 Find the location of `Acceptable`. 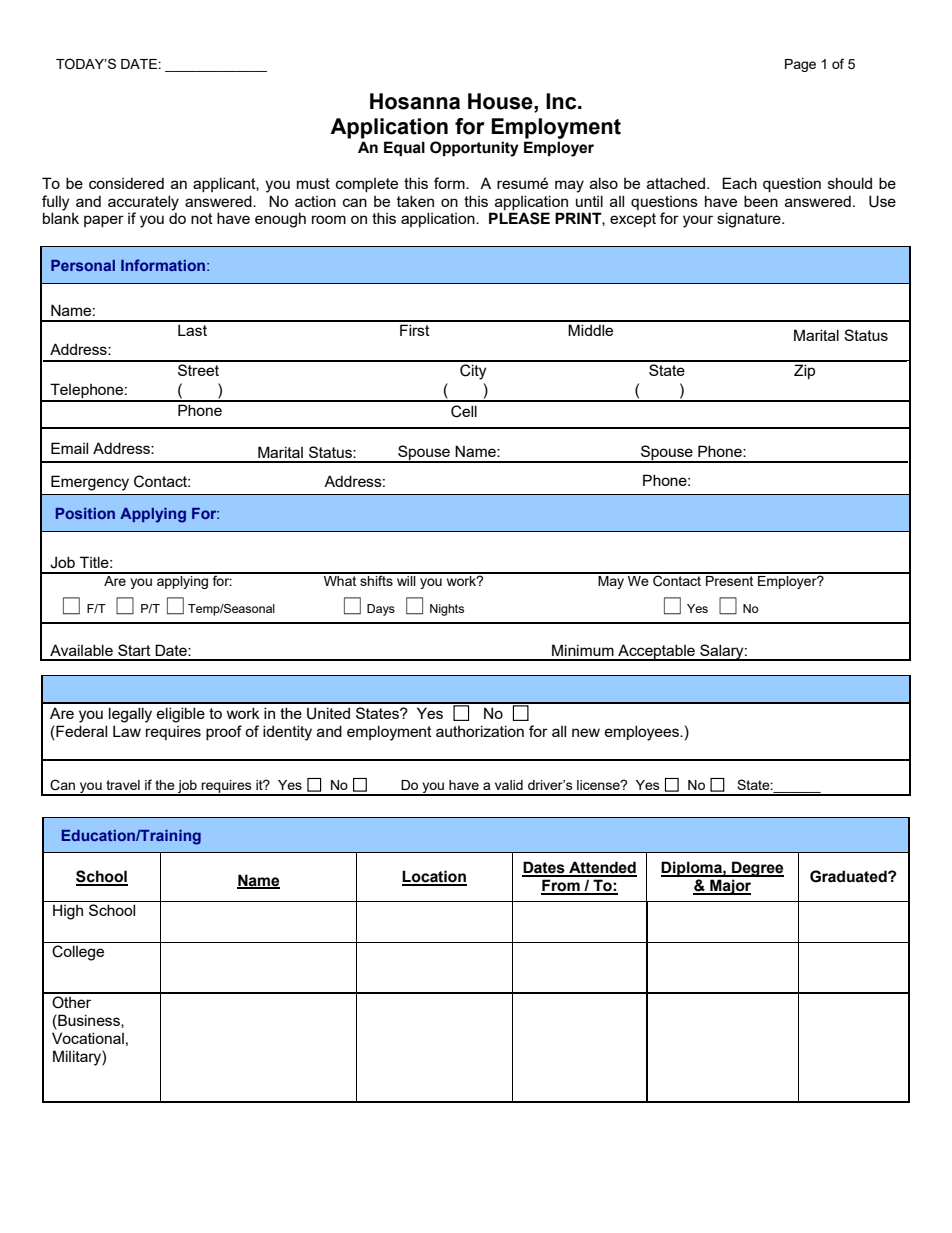

Acceptable is located at coordinates (656, 652).
